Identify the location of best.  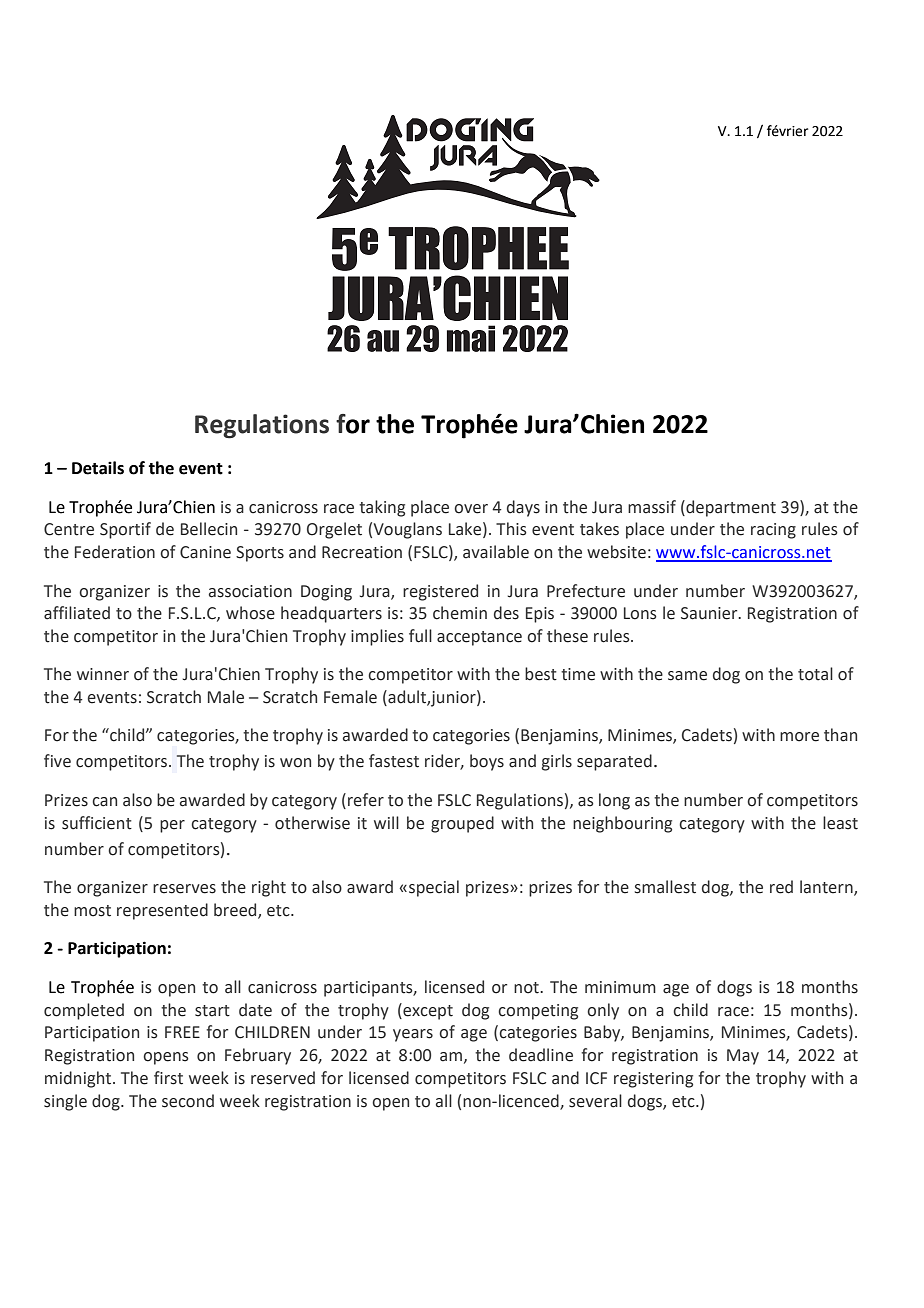
(541, 674).
